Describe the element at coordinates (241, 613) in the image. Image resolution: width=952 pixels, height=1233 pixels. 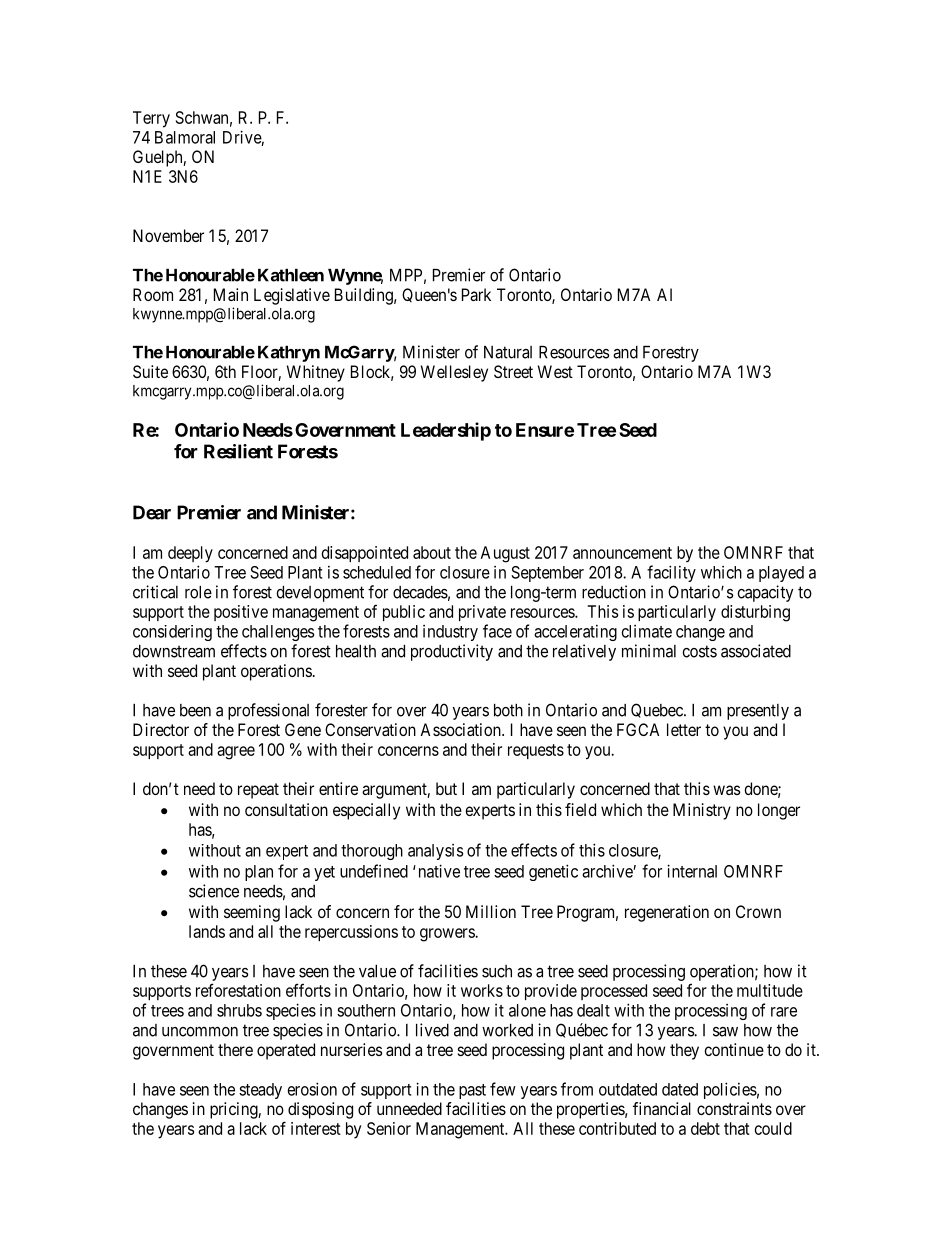
I see `positive` at that location.
